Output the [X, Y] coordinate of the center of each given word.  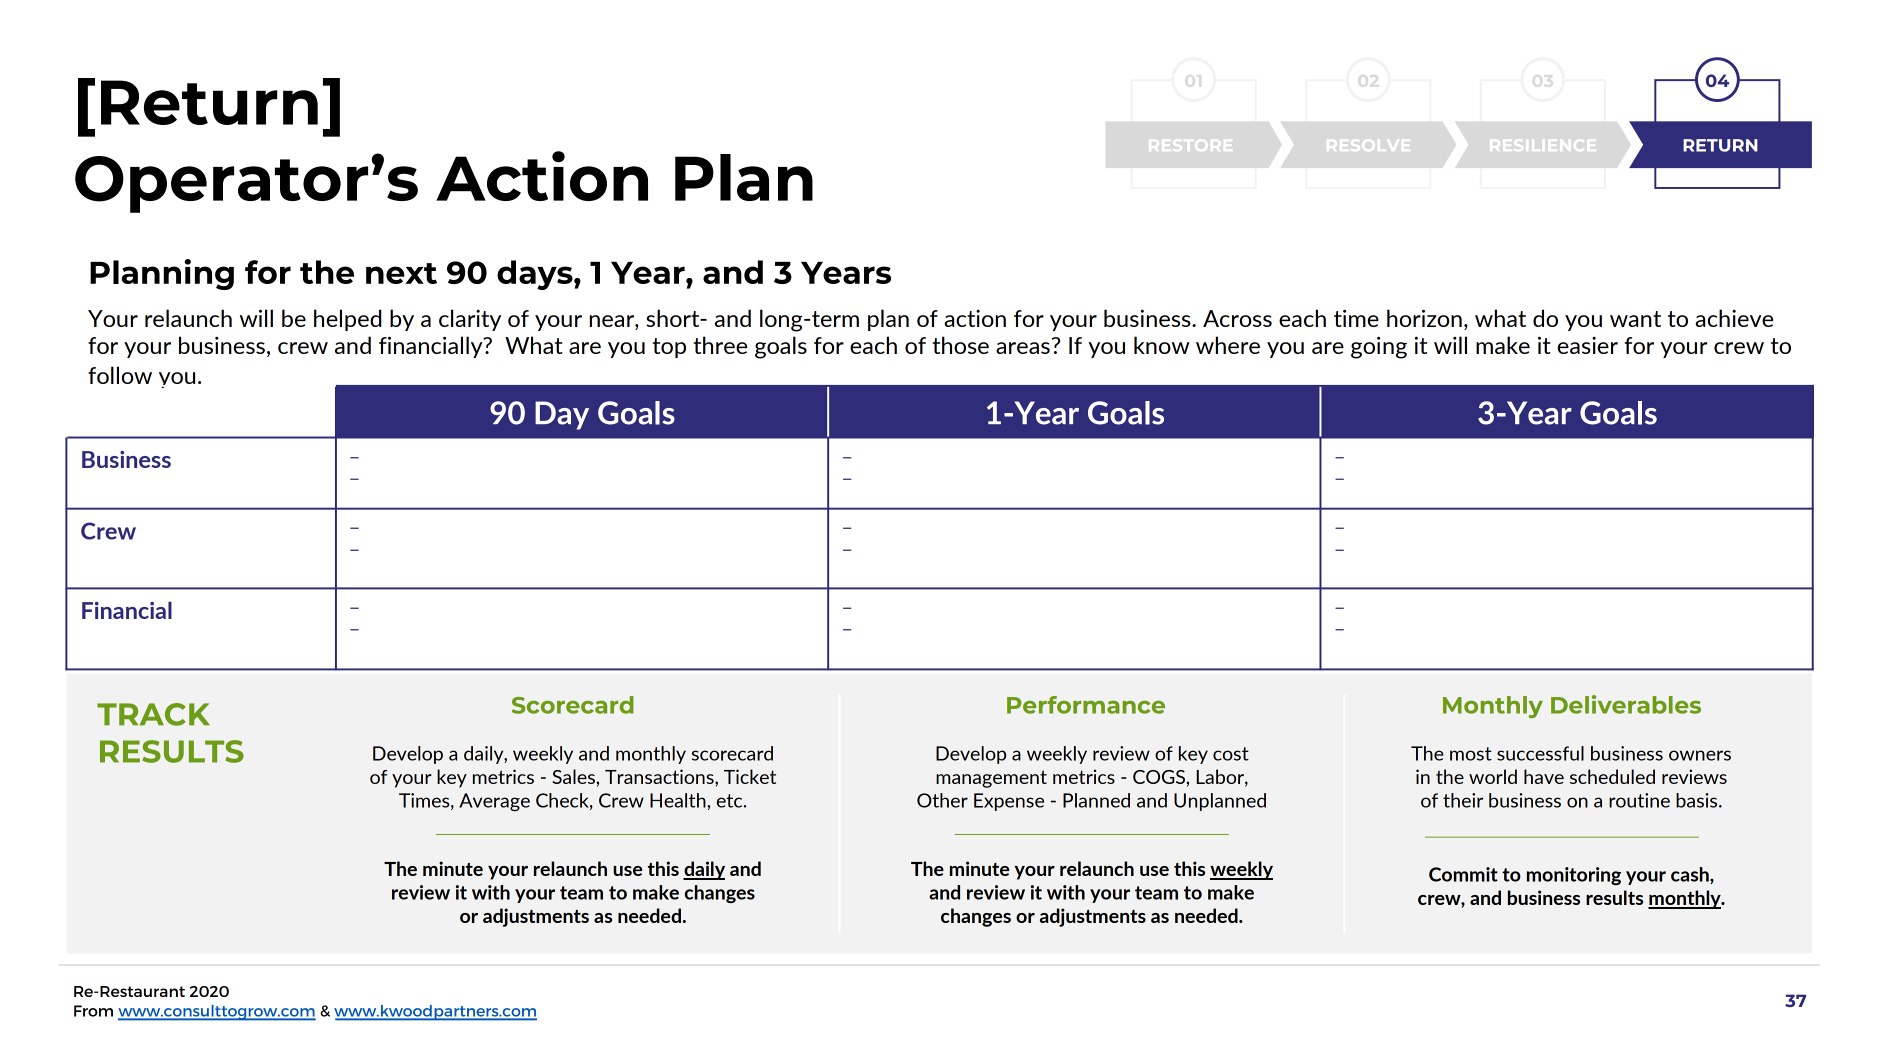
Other [942, 800]
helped [347, 320]
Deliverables [1626, 704]
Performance [1086, 705]
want [1635, 319]
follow [120, 375]
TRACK [153, 714]
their [1463, 800]
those [960, 345]
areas [1023, 348]
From [93, 1011]
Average [494, 802]
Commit [1463, 874]
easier [1588, 345]
